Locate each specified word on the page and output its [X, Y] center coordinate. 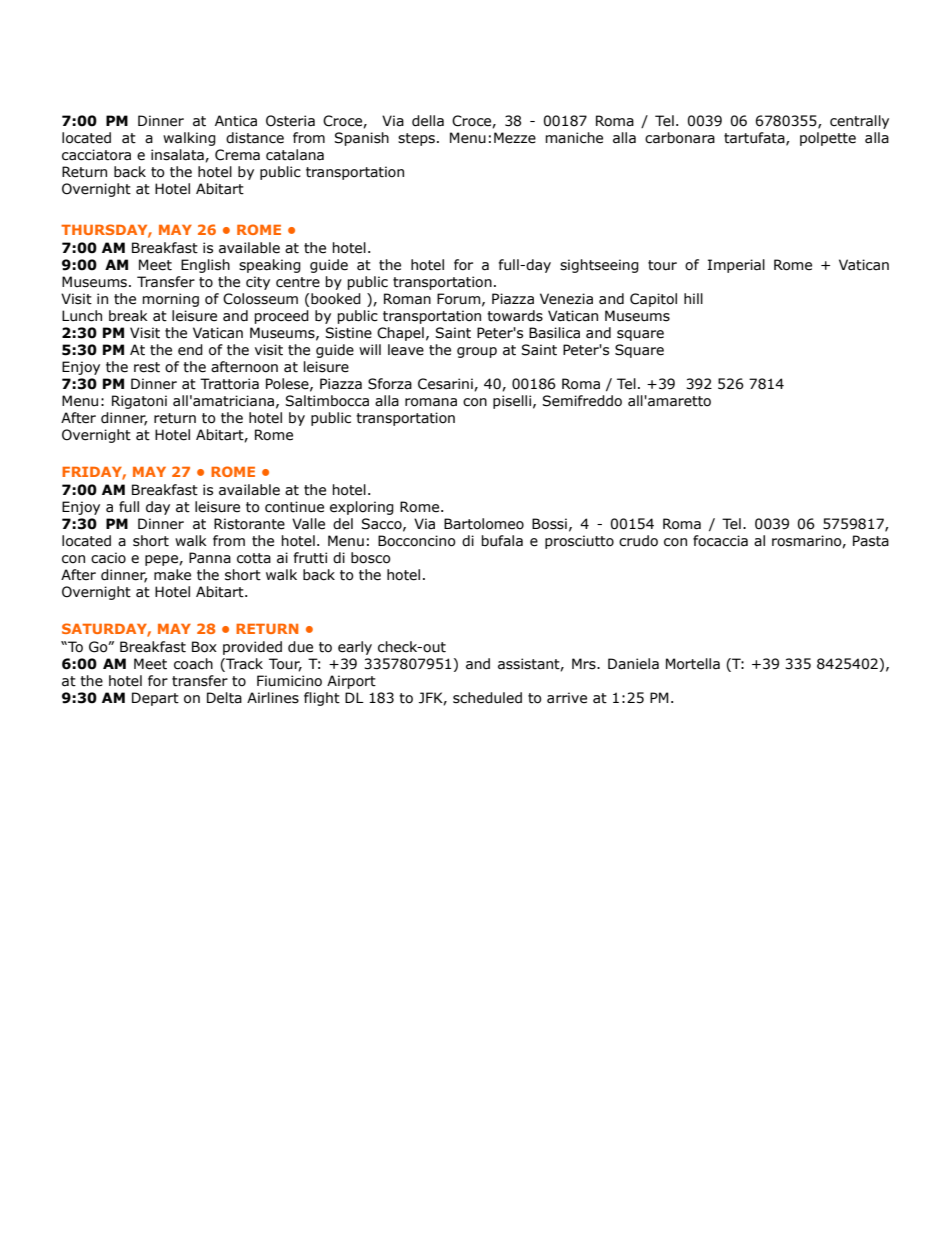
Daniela [633, 664]
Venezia [566, 299]
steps [416, 139]
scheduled [487, 698]
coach [193, 664]
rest [147, 367]
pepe [162, 560]
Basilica [554, 333]
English [205, 266]
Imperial [736, 266]
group [477, 352]
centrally [859, 122]
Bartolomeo [484, 524]
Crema [237, 155]
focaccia [720, 541]
